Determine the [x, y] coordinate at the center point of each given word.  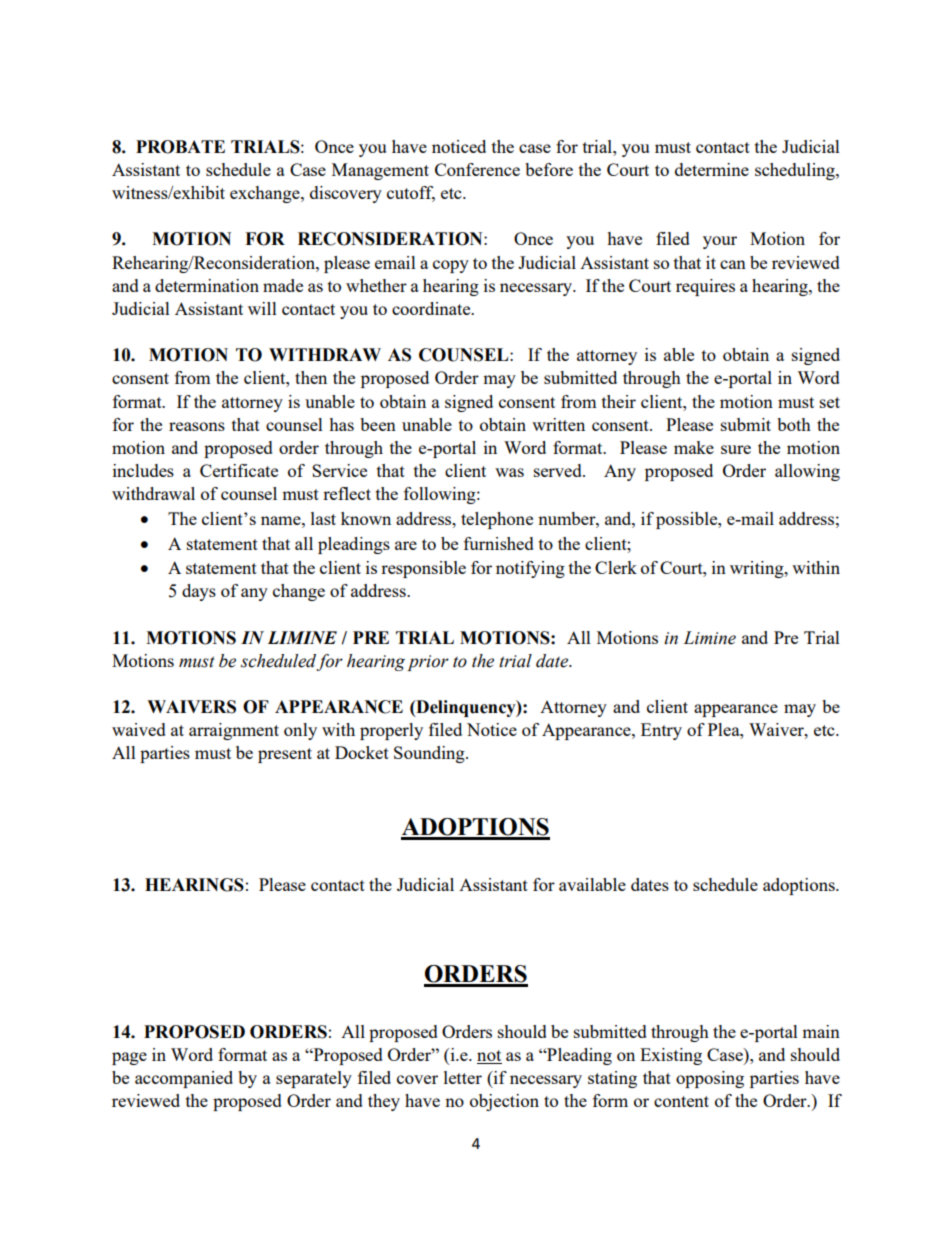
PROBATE [180, 147]
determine [712, 169]
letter [463, 1077]
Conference [477, 169]
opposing [710, 1079]
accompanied [184, 1079]
